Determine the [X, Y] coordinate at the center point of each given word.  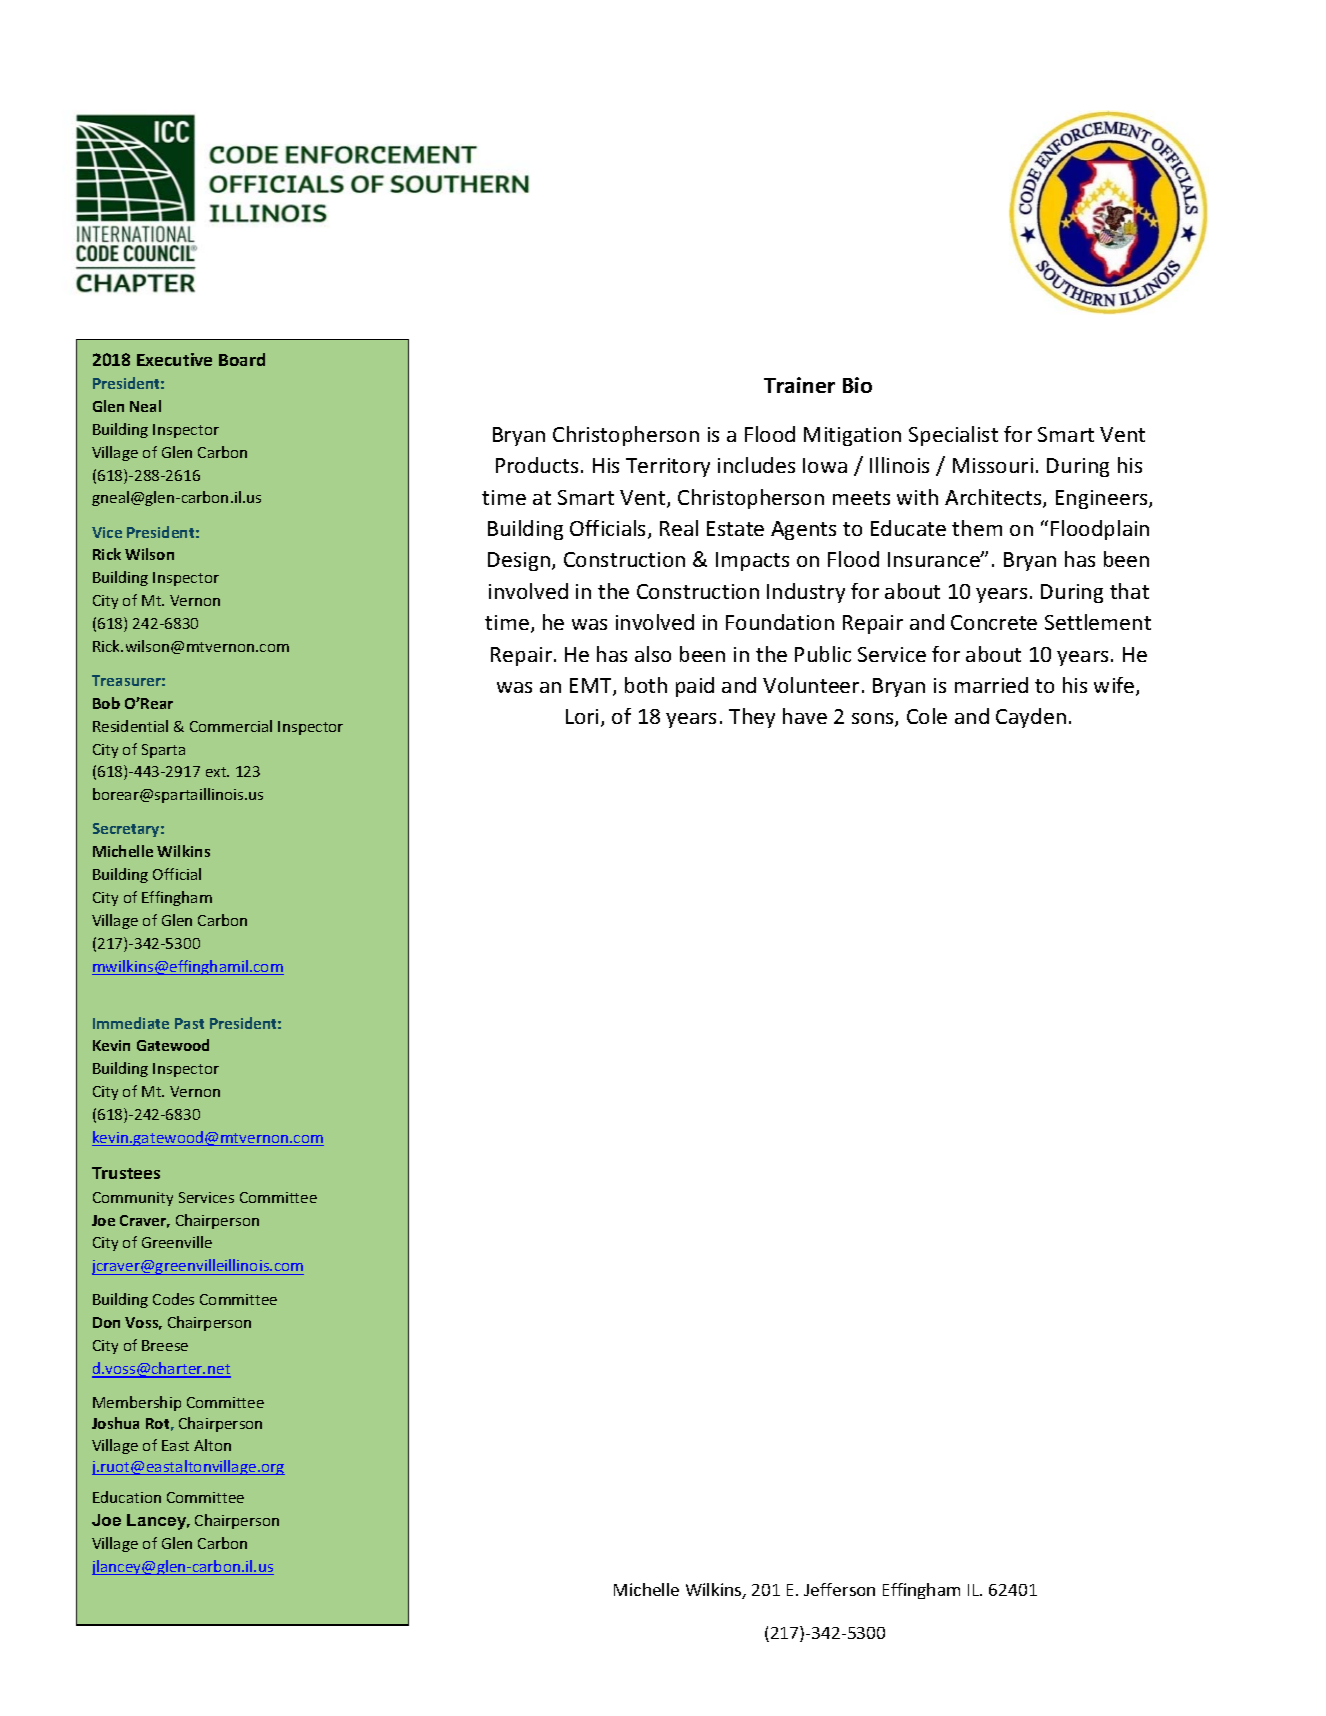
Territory [668, 467]
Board [242, 359]
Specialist [953, 436]
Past [189, 1023]
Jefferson [839, 1589]
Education [127, 1497]
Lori [582, 716]
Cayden [1031, 718]
